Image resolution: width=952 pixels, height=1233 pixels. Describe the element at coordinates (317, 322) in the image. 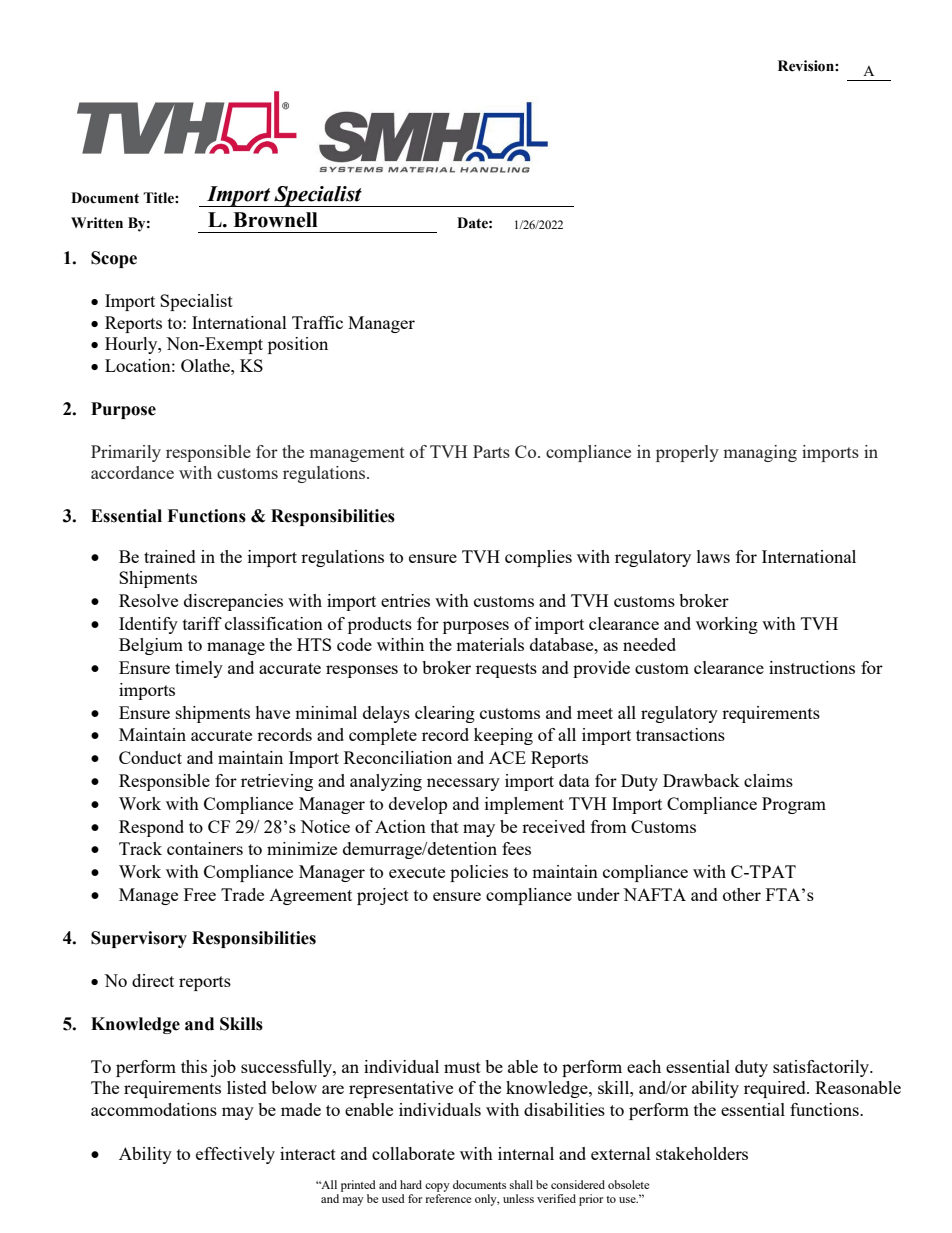

I see `Traffic` at that location.
